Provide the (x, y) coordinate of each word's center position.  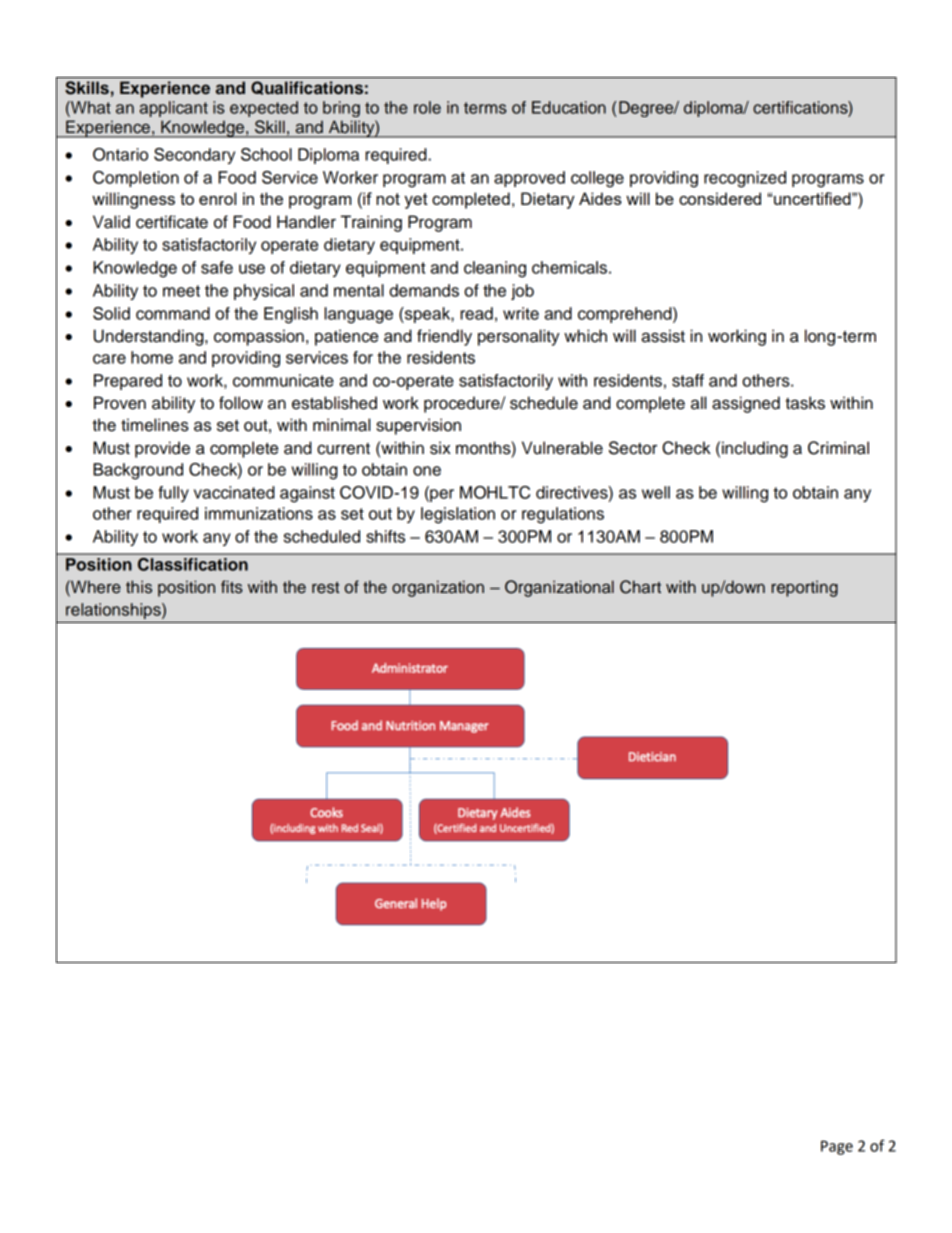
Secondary (194, 156)
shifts (385, 536)
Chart (640, 587)
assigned (746, 404)
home (152, 357)
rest (325, 588)
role (427, 107)
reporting (805, 588)
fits (232, 587)
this (139, 587)
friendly (444, 337)
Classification (193, 564)
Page (837, 1147)
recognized (745, 179)
